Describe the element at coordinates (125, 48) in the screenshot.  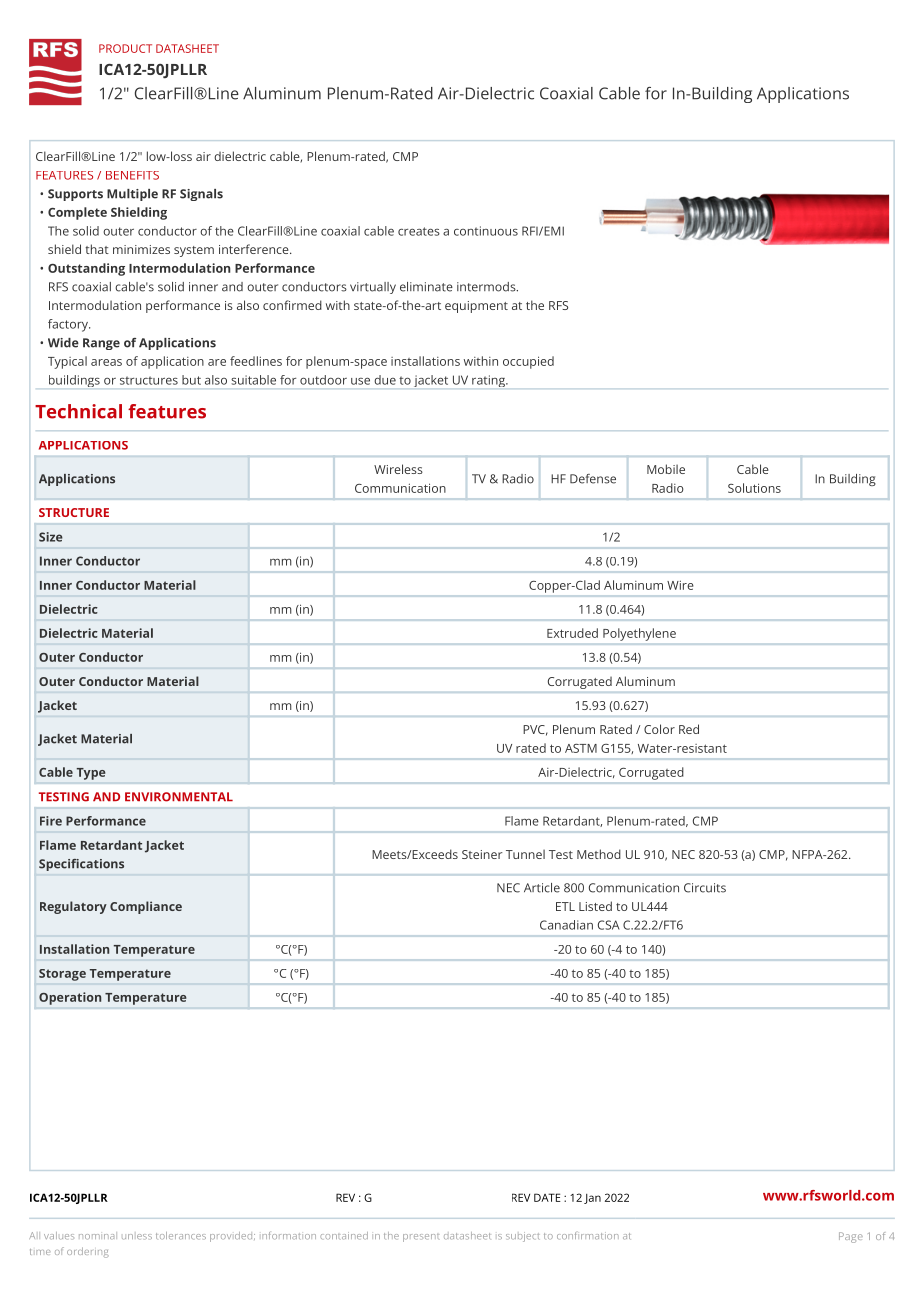
I see `PRODUCT` at that location.
